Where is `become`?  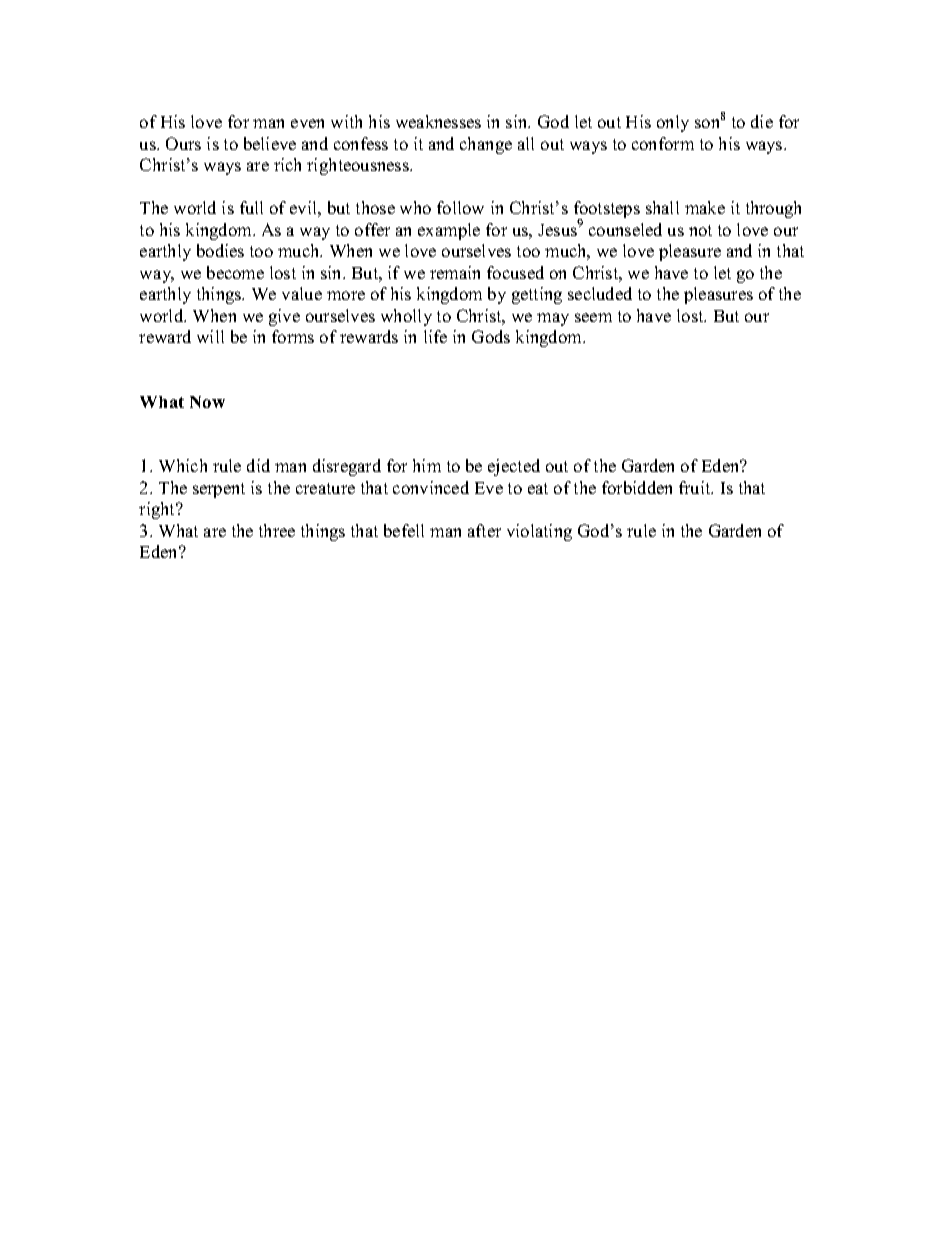 become is located at coordinates (235, 272).
